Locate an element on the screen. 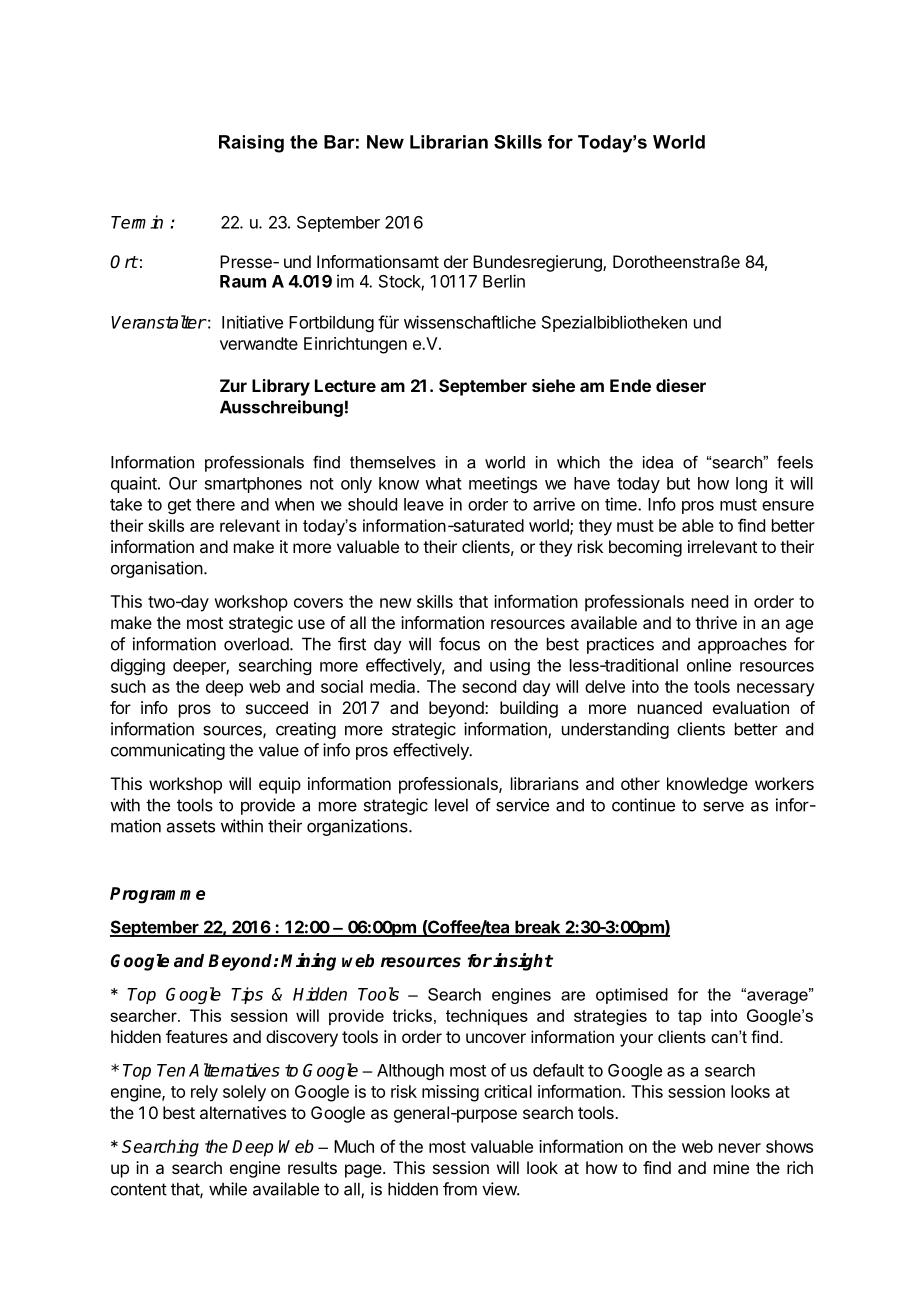  there is located at coordinates (215, 504).
